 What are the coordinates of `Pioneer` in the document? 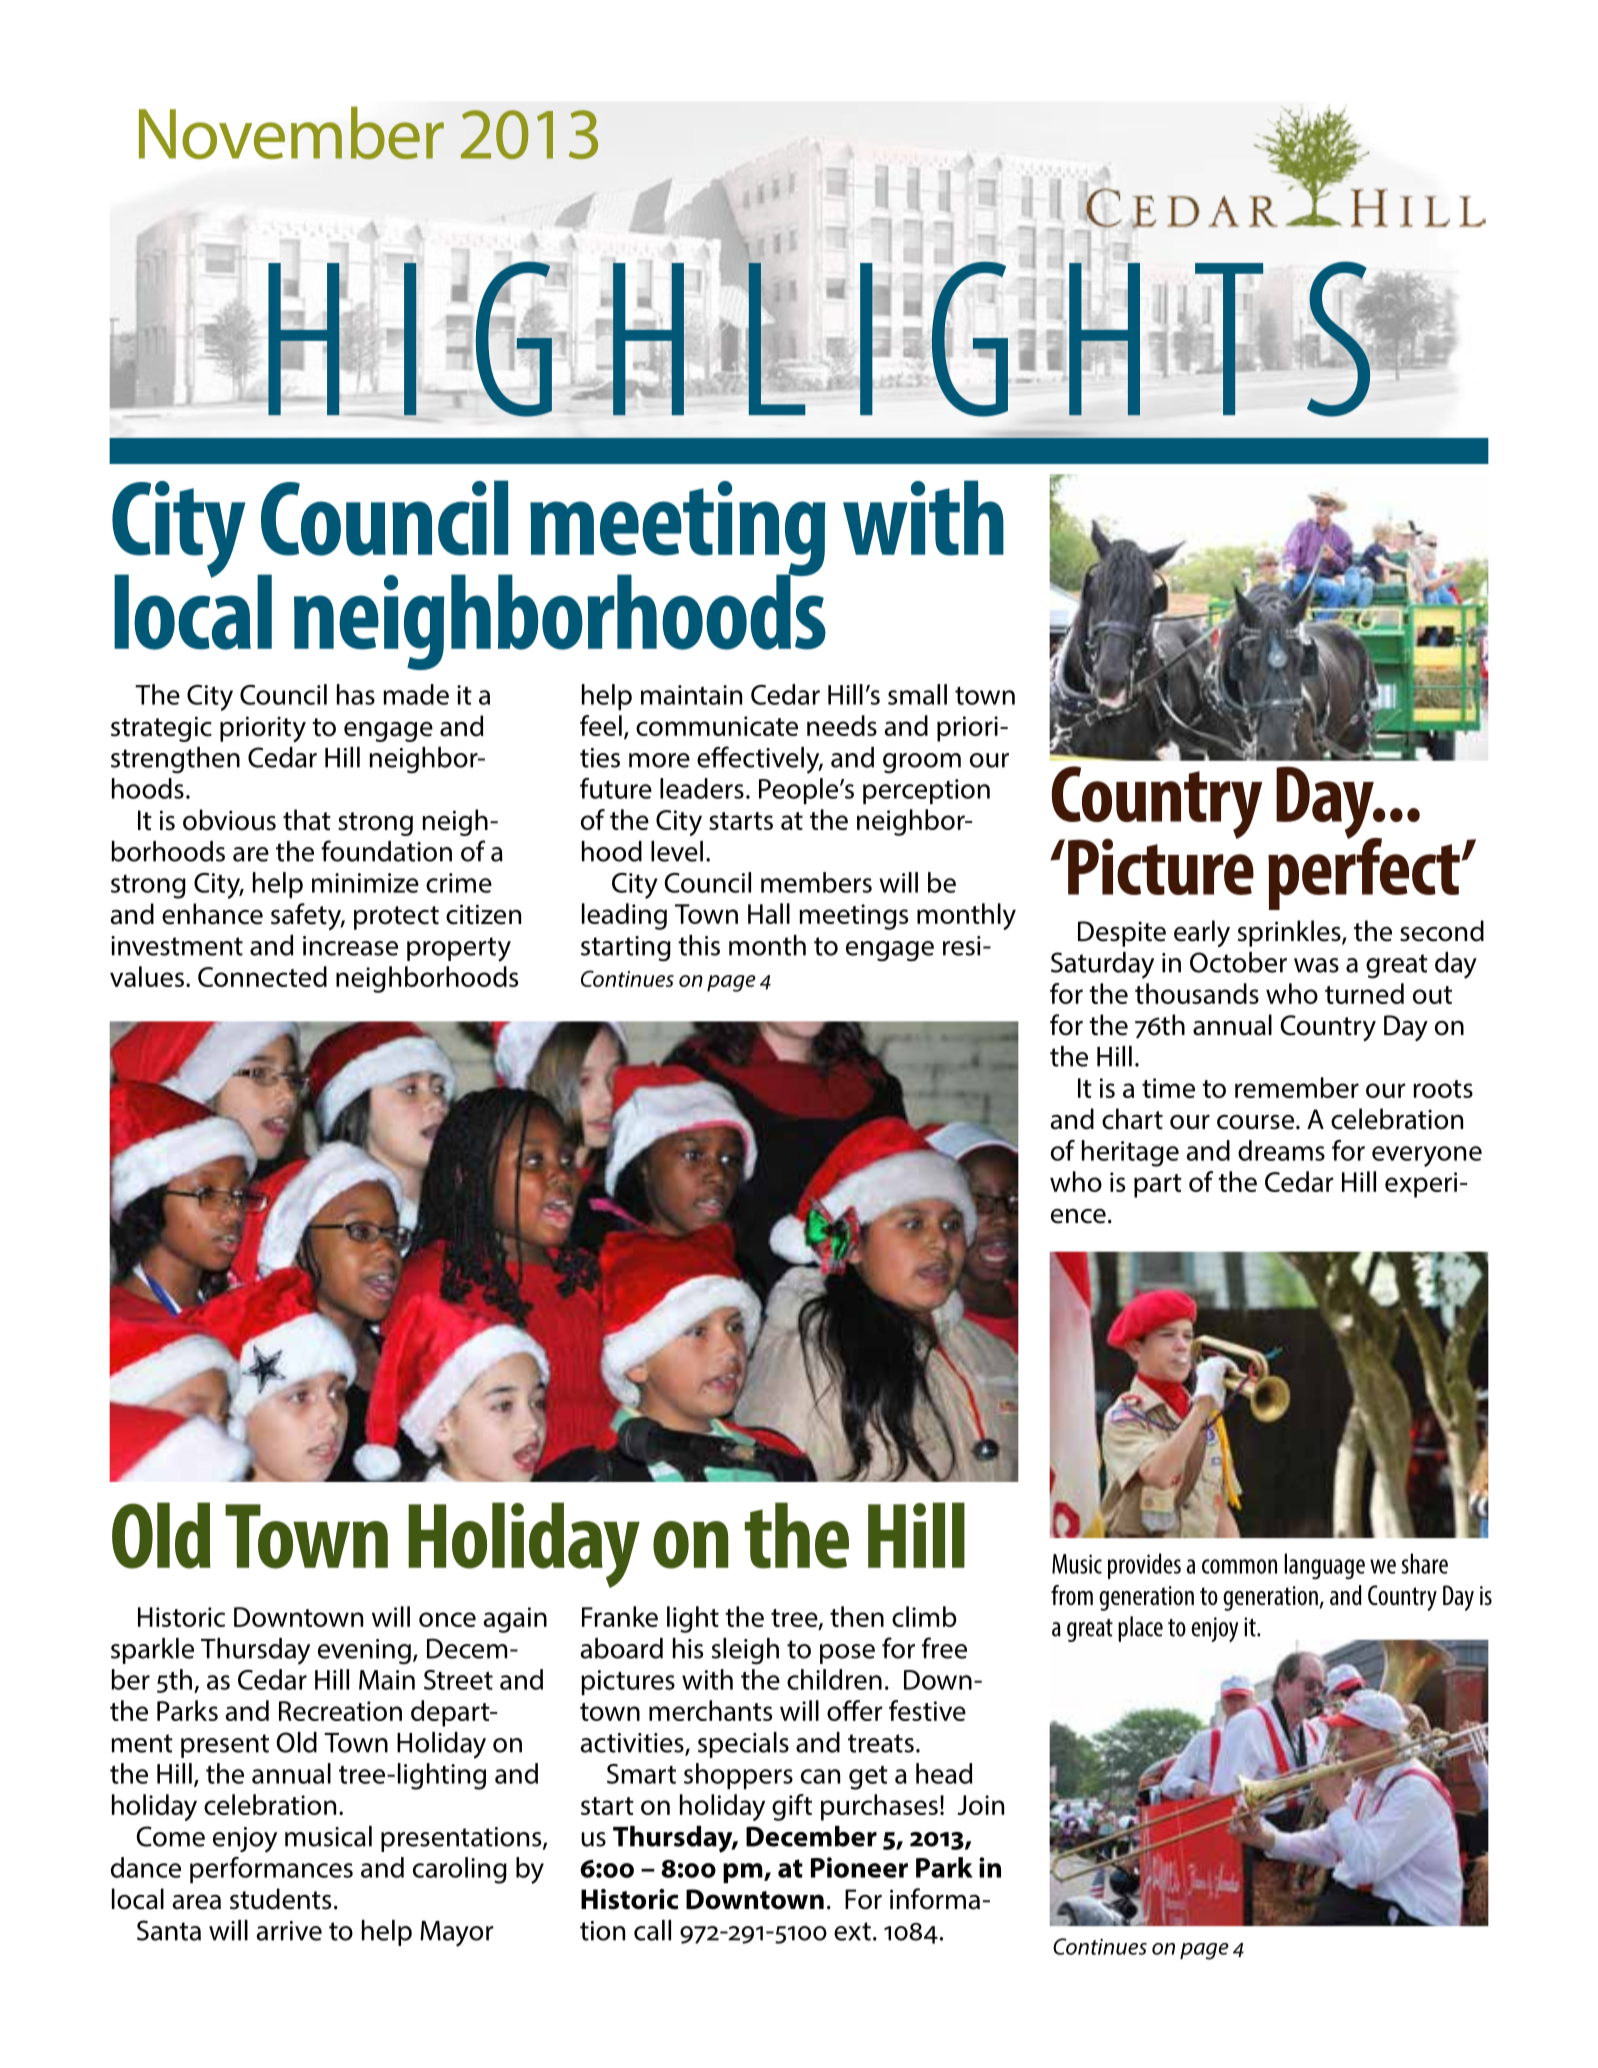 It's located at (859, 1867).
